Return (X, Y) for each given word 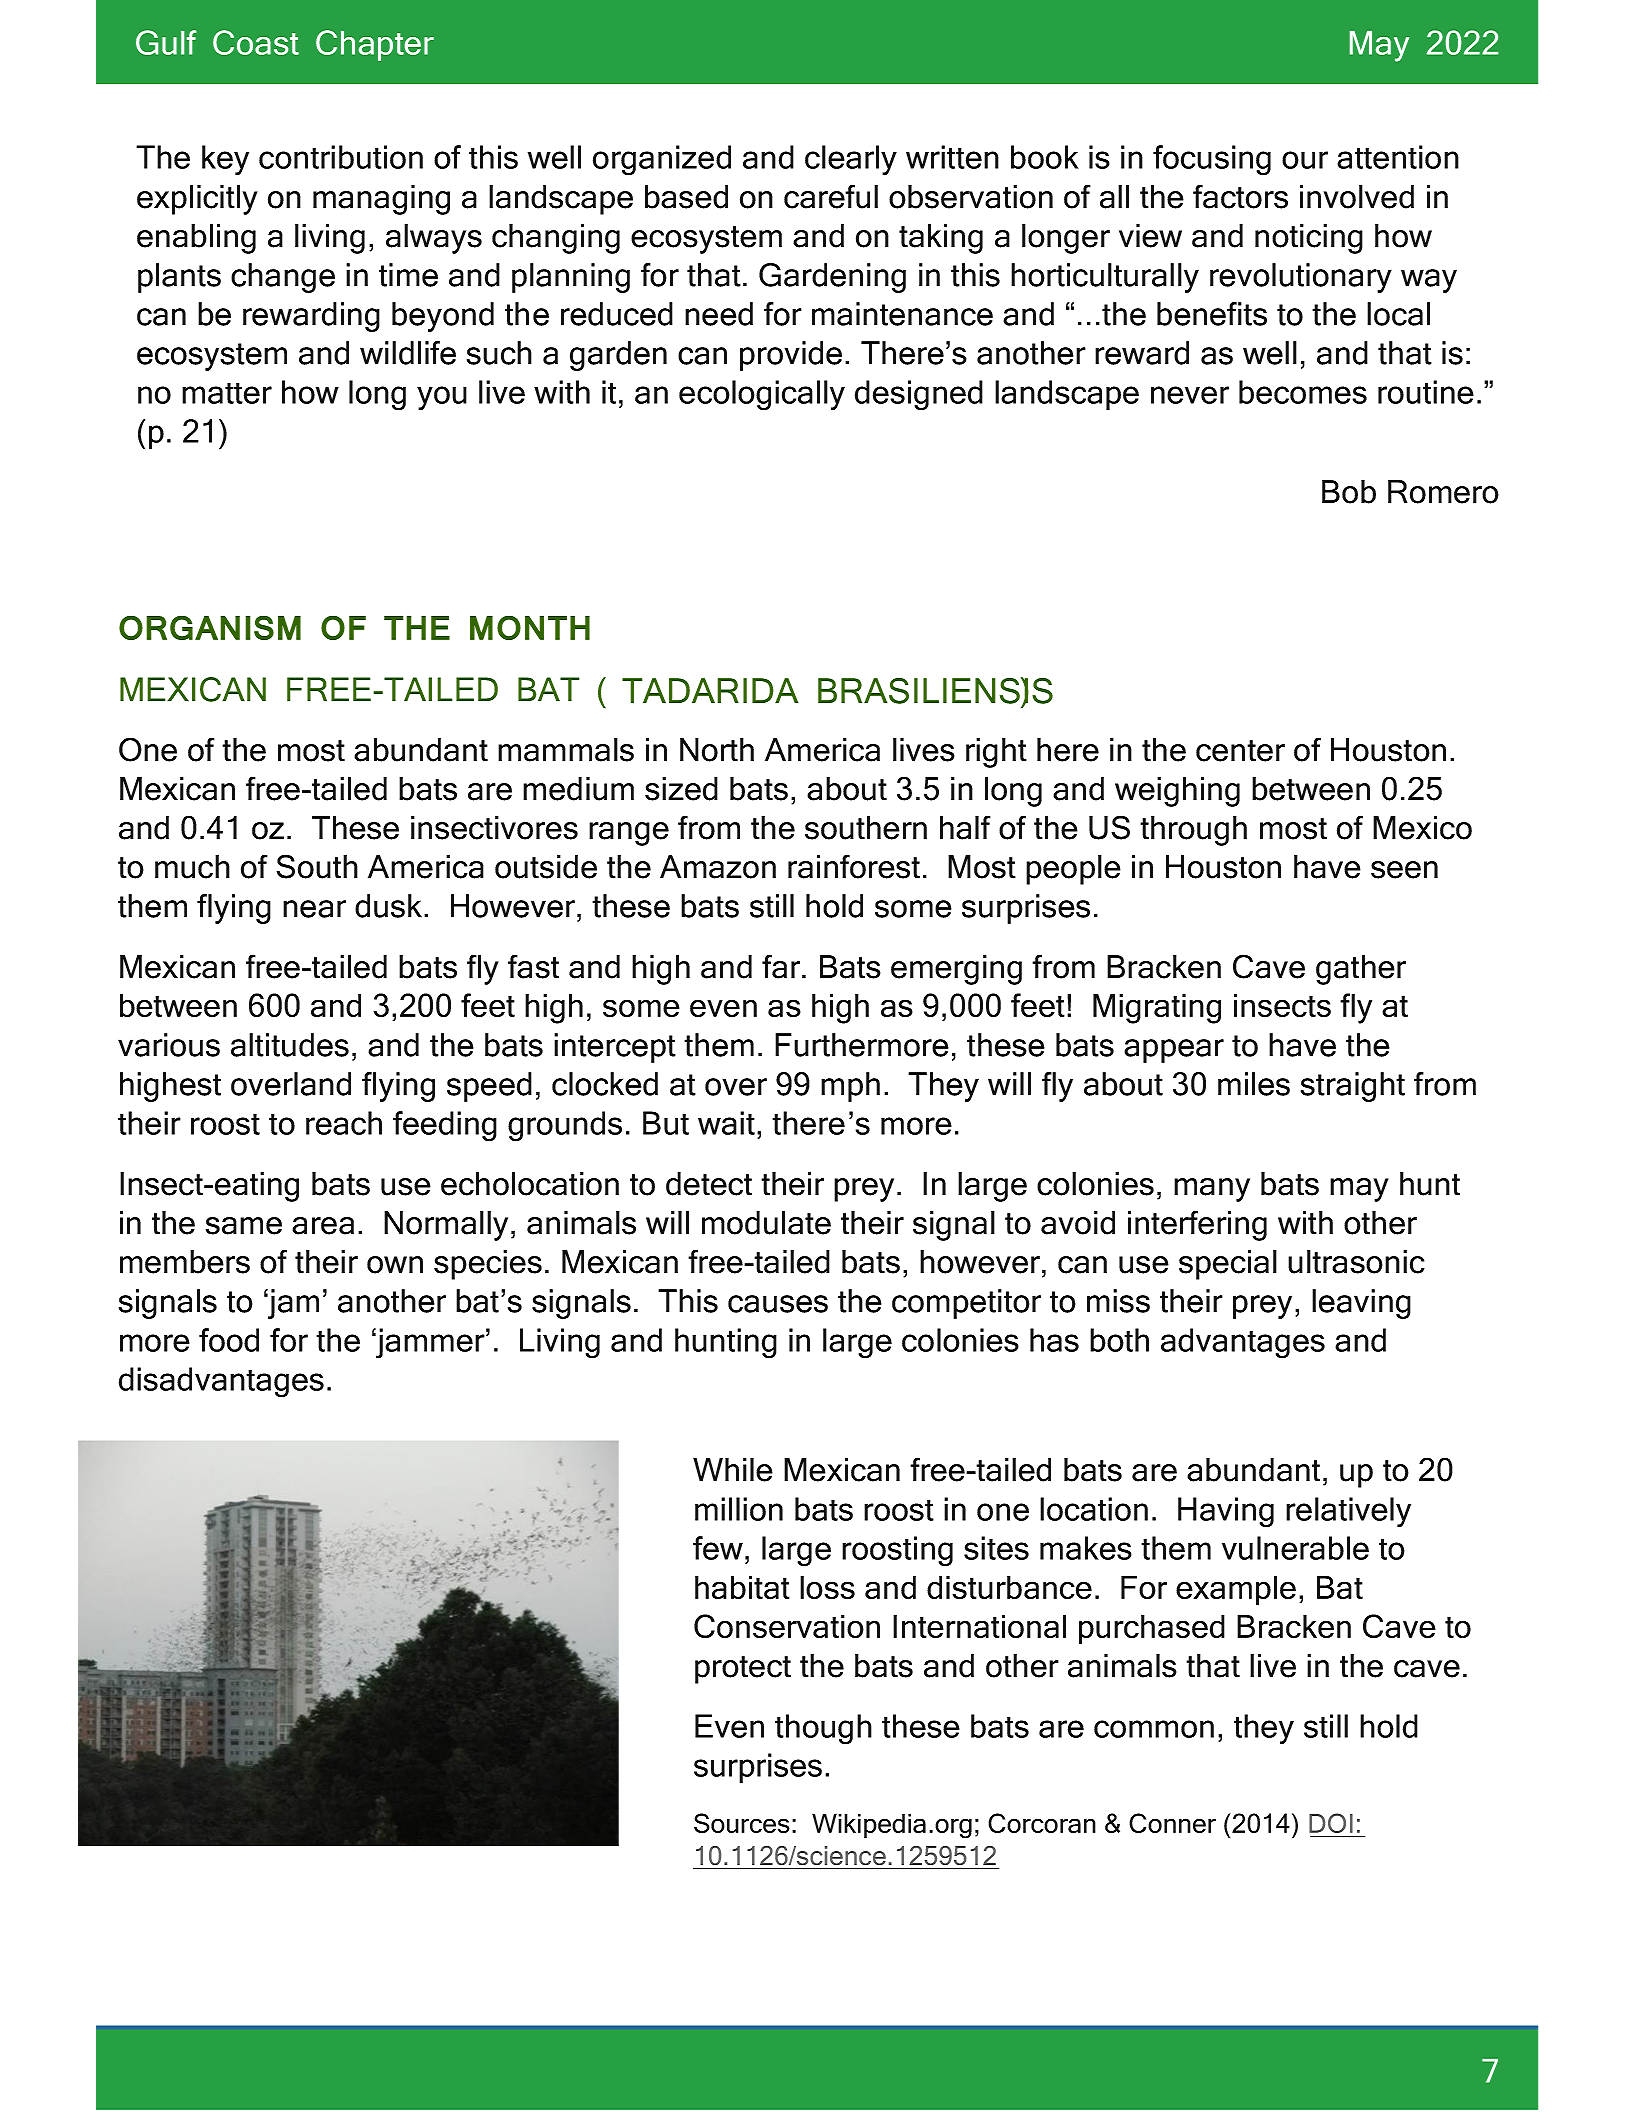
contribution (341, 157)
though (823, 1729)
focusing (1212, 160)
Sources (742, 1823)
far (782, 966)
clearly (851, 160)
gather (1361, 970)
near (314, 909)
